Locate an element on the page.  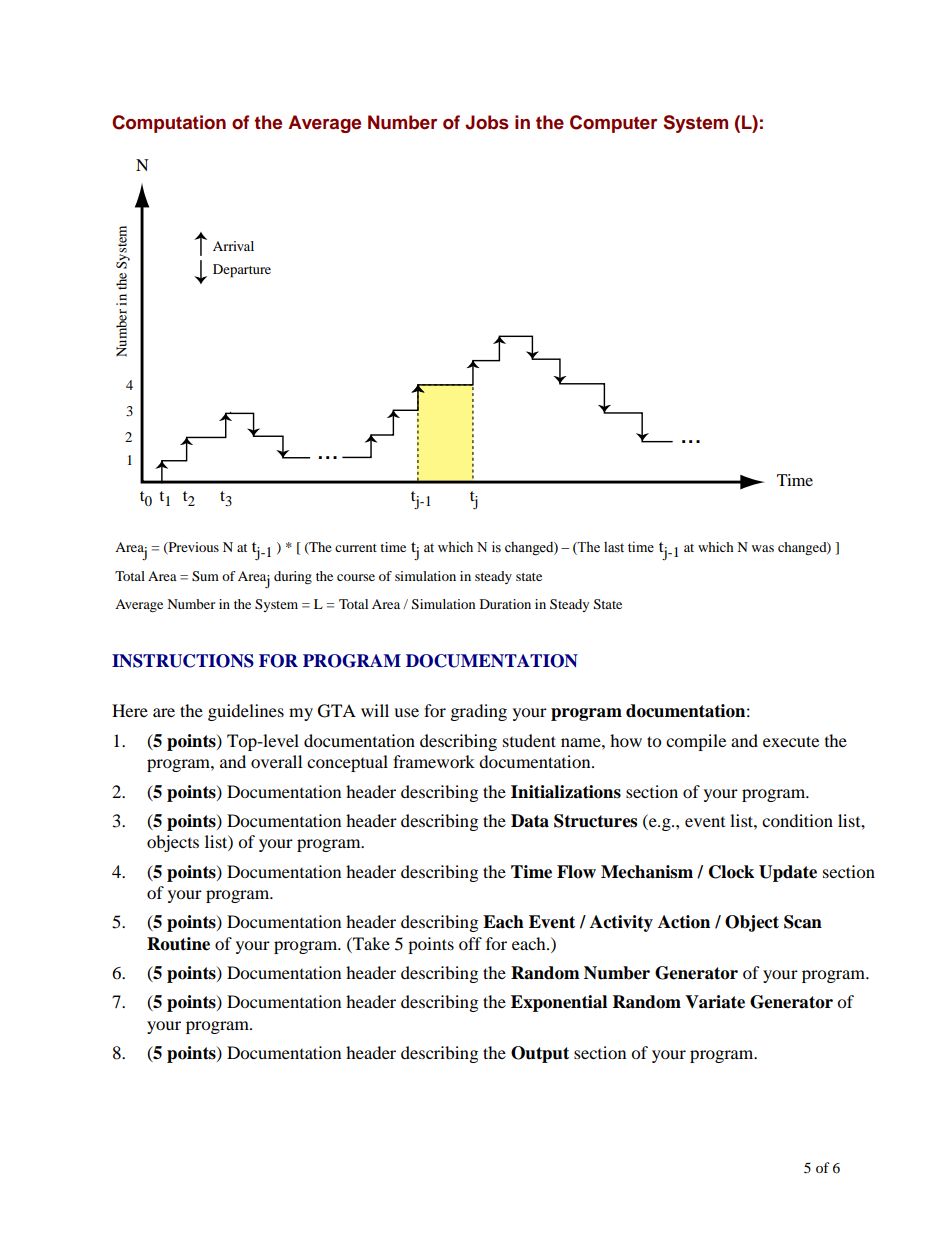
condition is located at coordinates (797, 820).
